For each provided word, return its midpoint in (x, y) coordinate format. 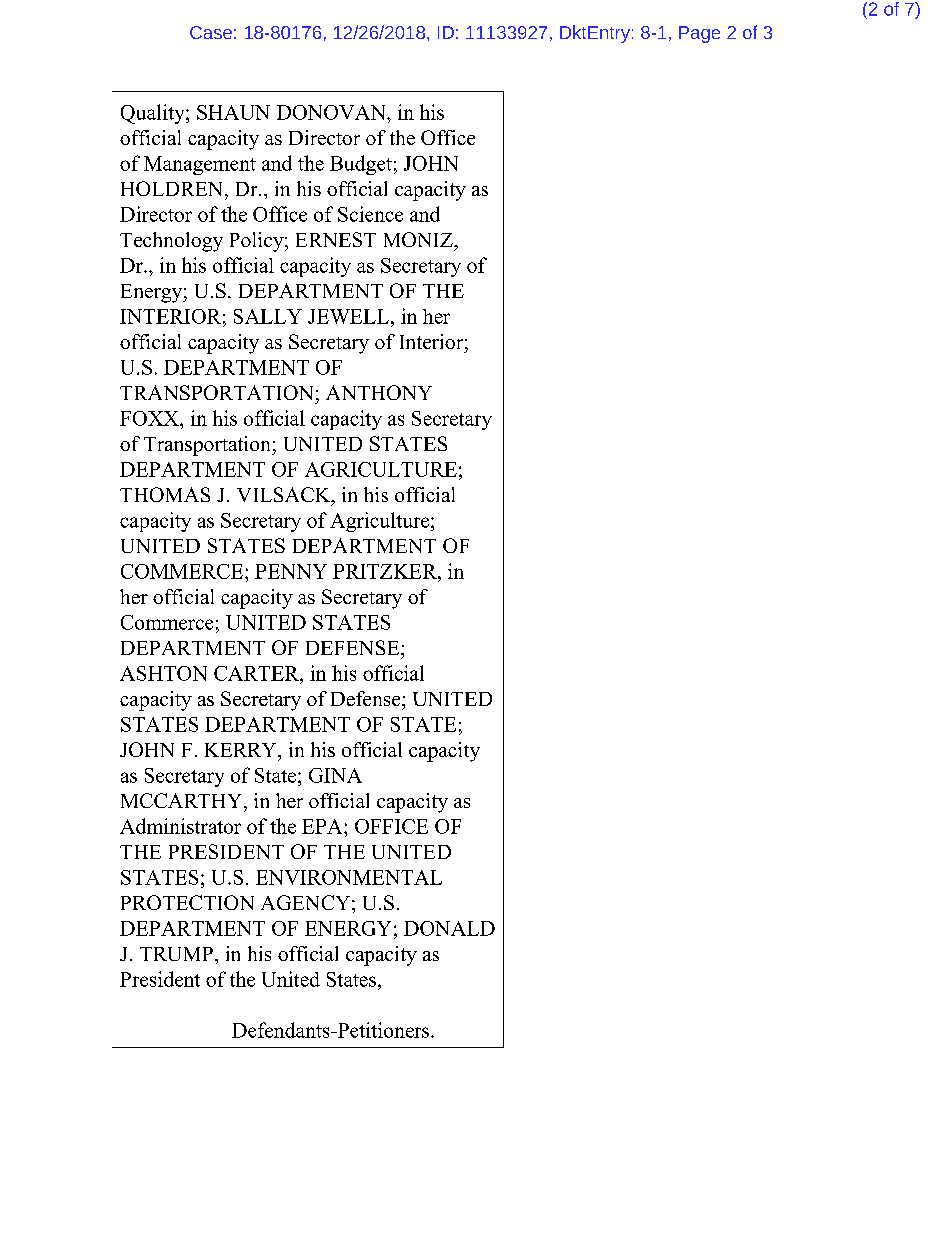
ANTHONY (379, 392)
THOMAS (165, 494)
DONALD (449, 928)
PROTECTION (187, 902)
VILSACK (285, 496)
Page (699, 34)
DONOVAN (332, 112)
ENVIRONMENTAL (349, 877)
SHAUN (233, 112)
